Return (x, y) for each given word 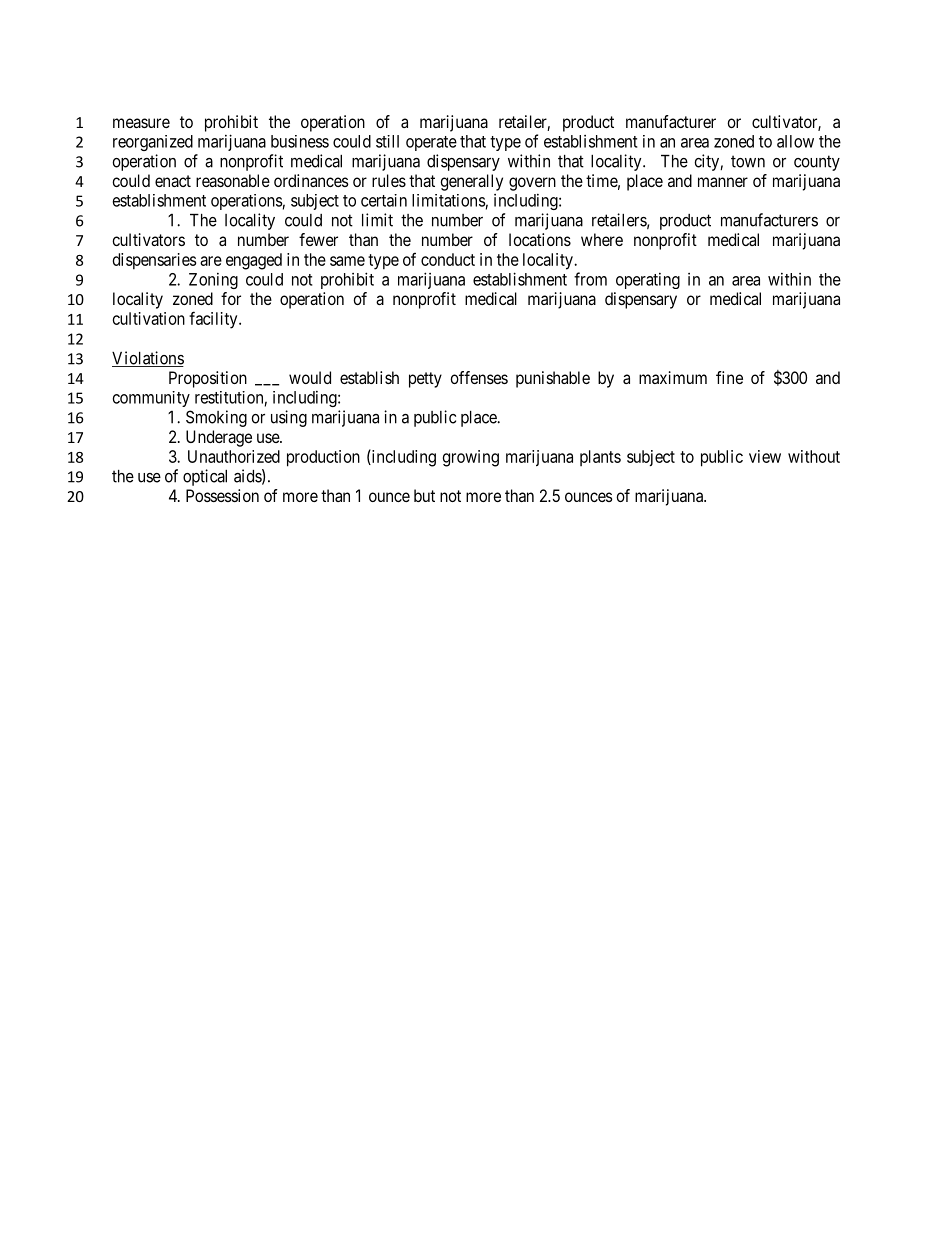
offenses (479, 377)
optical (205, 477)
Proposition (208, 379)
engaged (254, 261)
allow (795, 141)
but (424, 495)
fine (729, 377)
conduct (448, 259)
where (602, 239)
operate (431, 143)
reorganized (153, 143)
